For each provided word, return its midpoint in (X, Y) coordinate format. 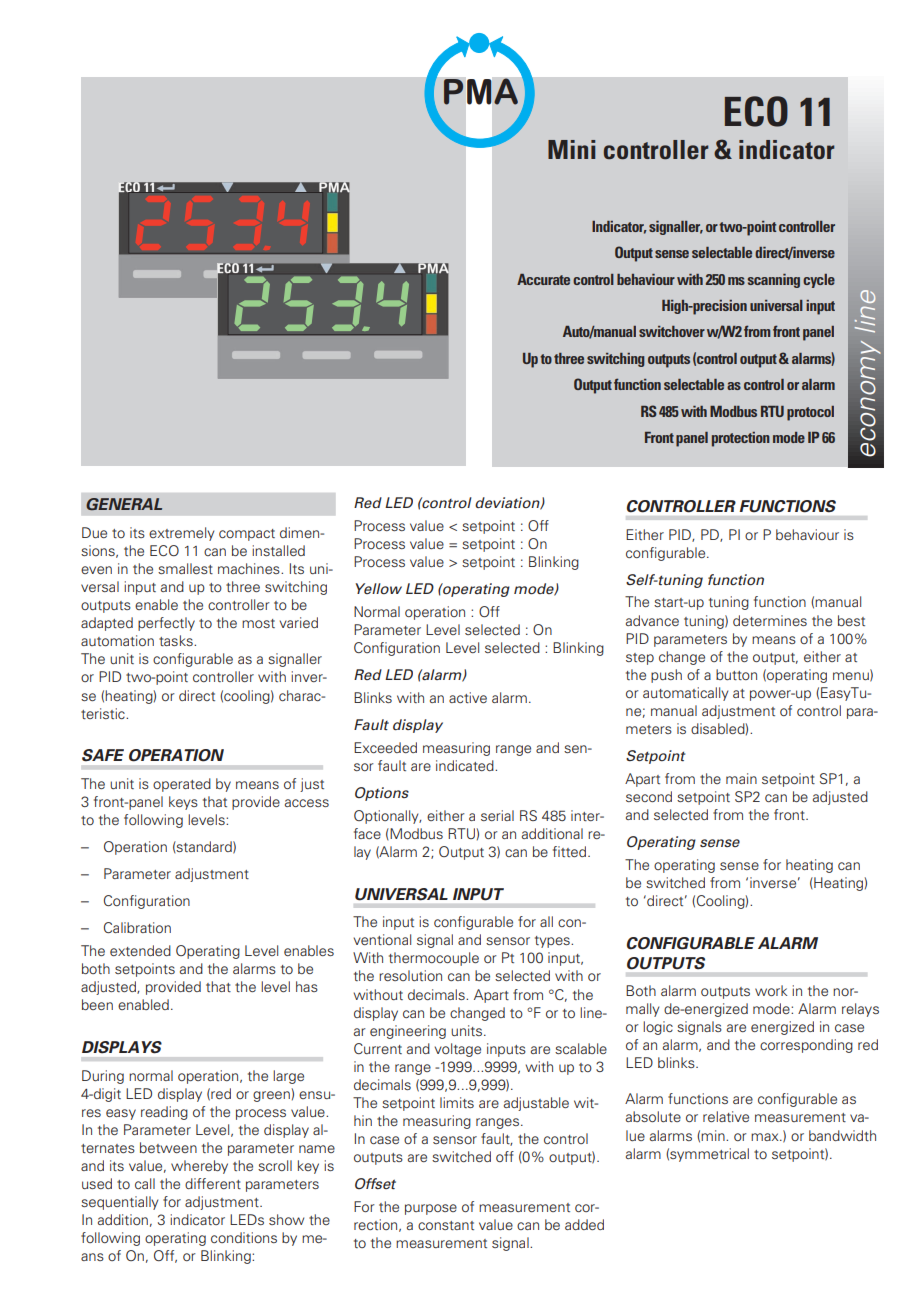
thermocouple (434, 959)
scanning (774, 281)
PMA (480, 91)
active (468, 697)
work (771, 990)
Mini (571, 149)
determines (770, 620)
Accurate (543, 279)
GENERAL (124, 504)
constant (446, 1225)
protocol (810, 413)
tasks (177, 640)
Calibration (137, 927)
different (213, 1183)
